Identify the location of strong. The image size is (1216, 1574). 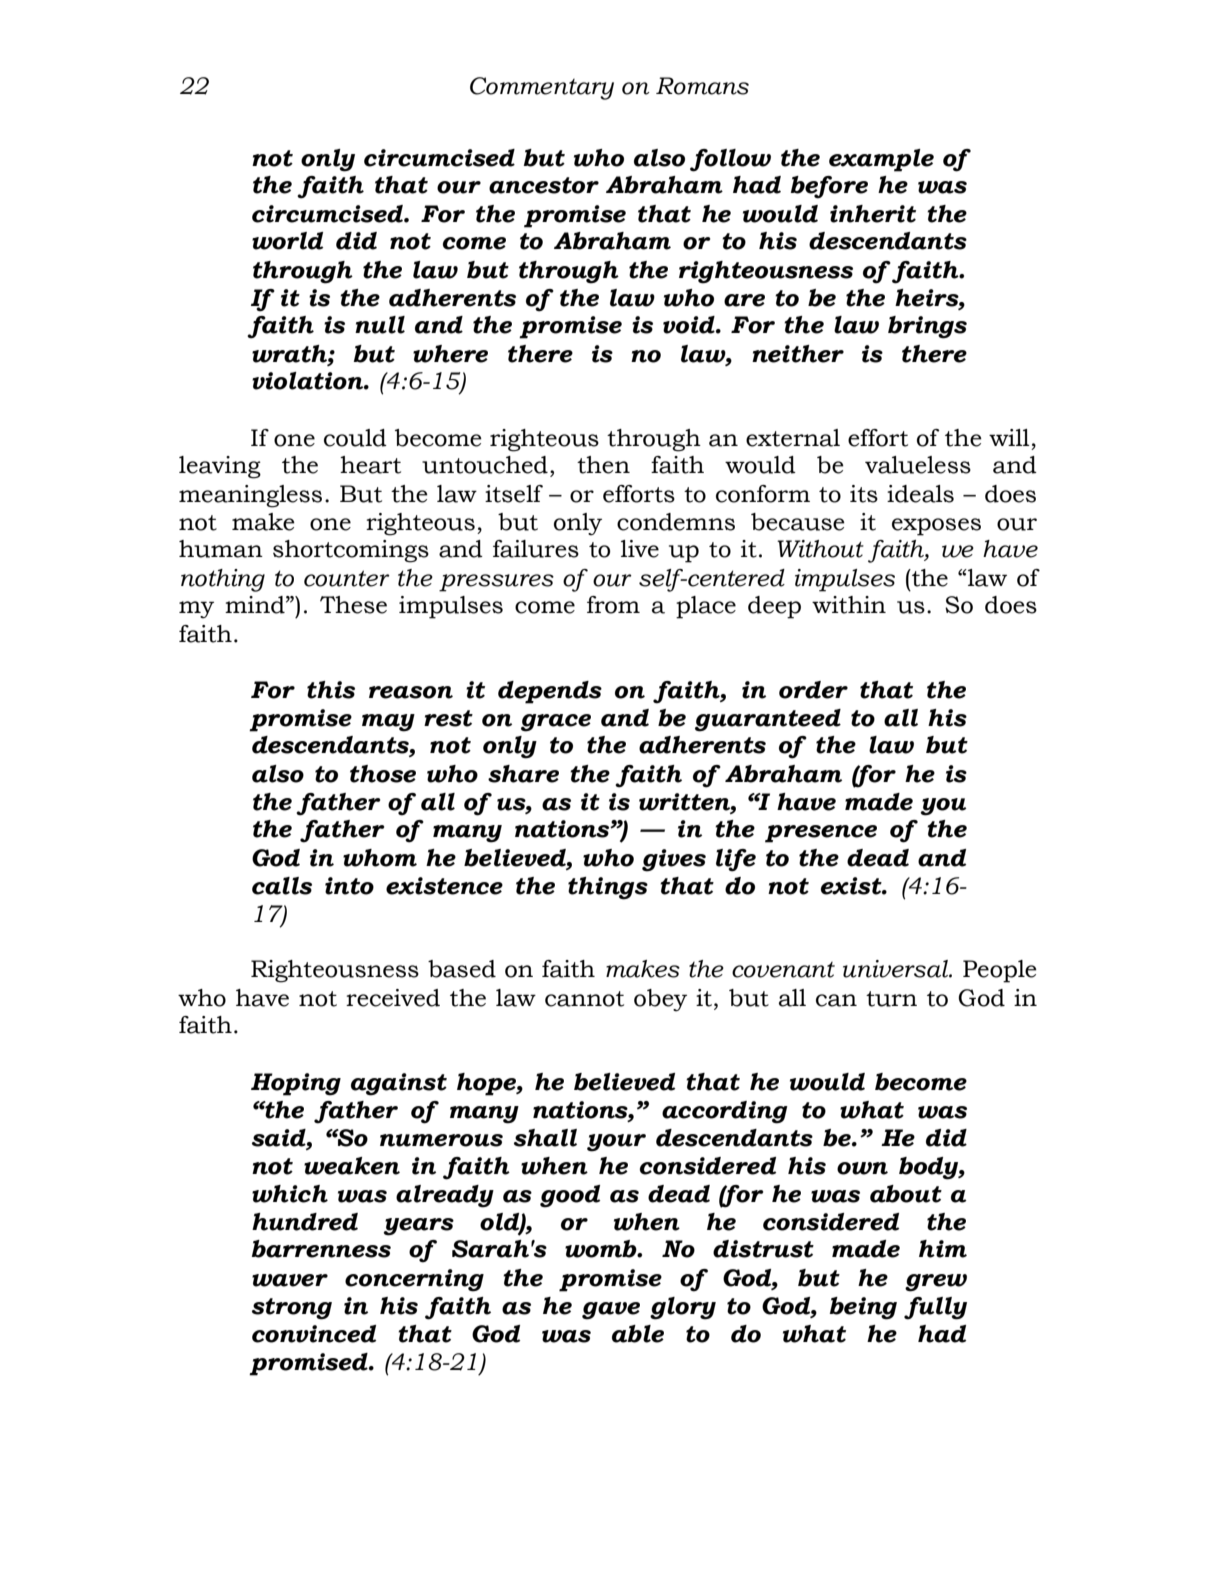
(292, 1309).
